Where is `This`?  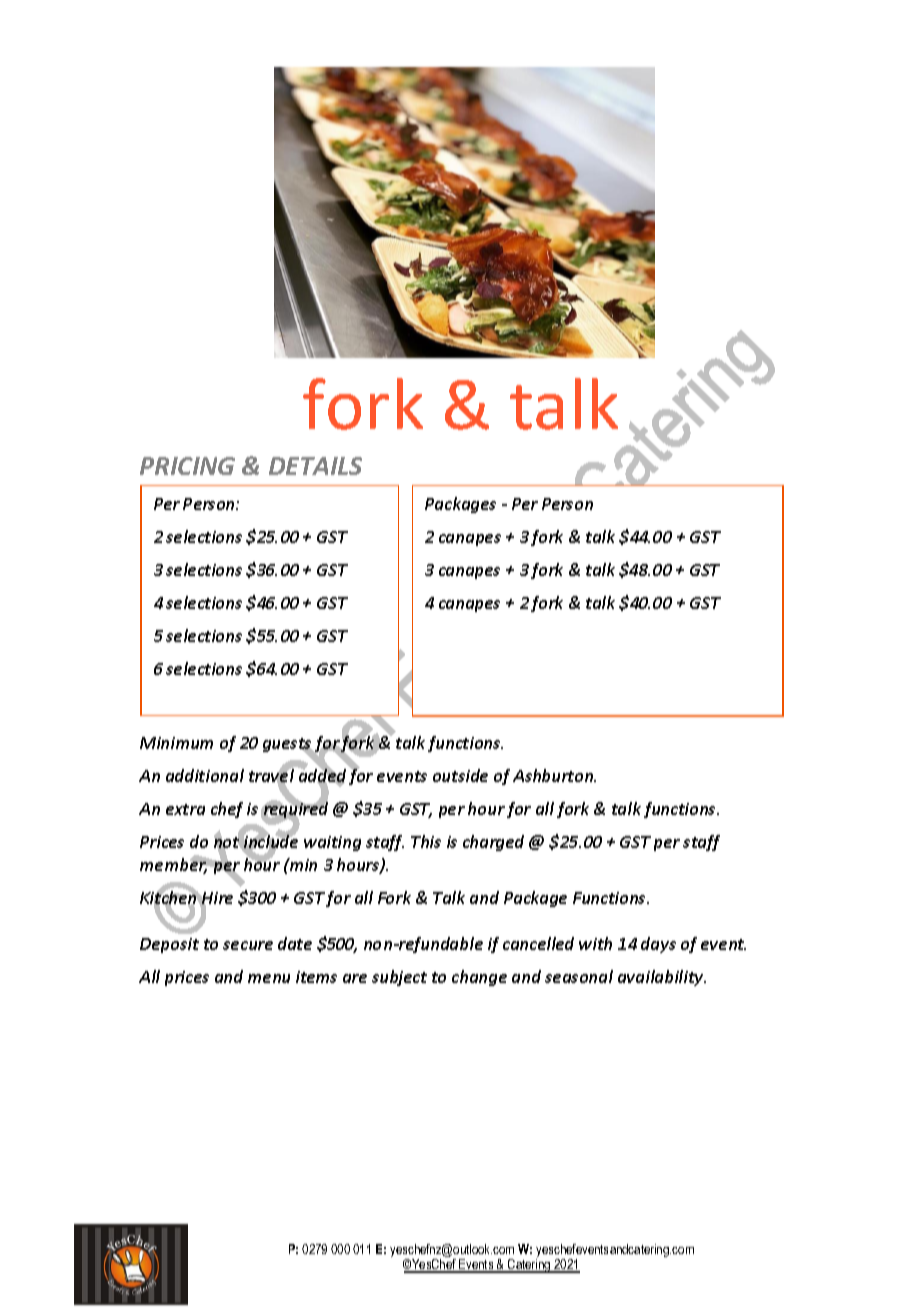
This is located at coordinates (426, 841).
